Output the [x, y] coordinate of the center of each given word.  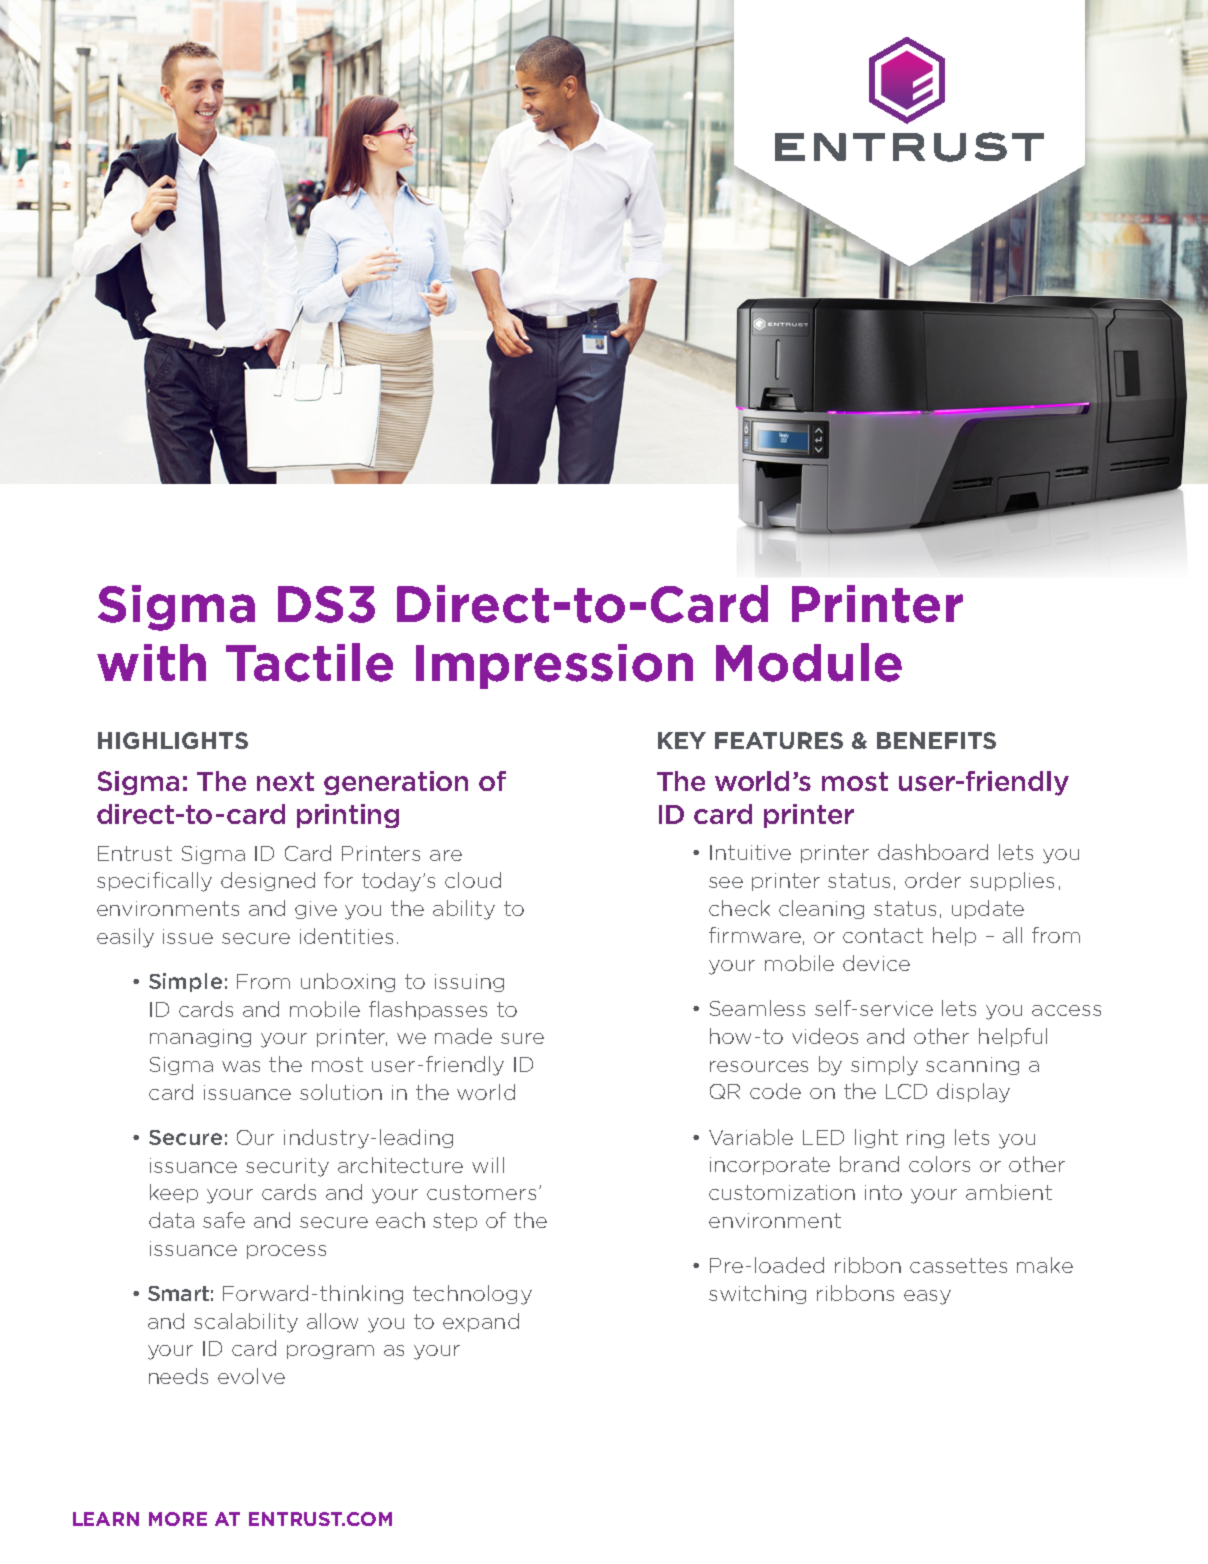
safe [224, 1220]
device [876, 963]
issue [188, 936]
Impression [554, 666]
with [151, 662]
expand [481, 1322]
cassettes [958, 1265]
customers [481, 1192]
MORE [178, 1519]
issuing [469, 983]
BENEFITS [936, 740]
